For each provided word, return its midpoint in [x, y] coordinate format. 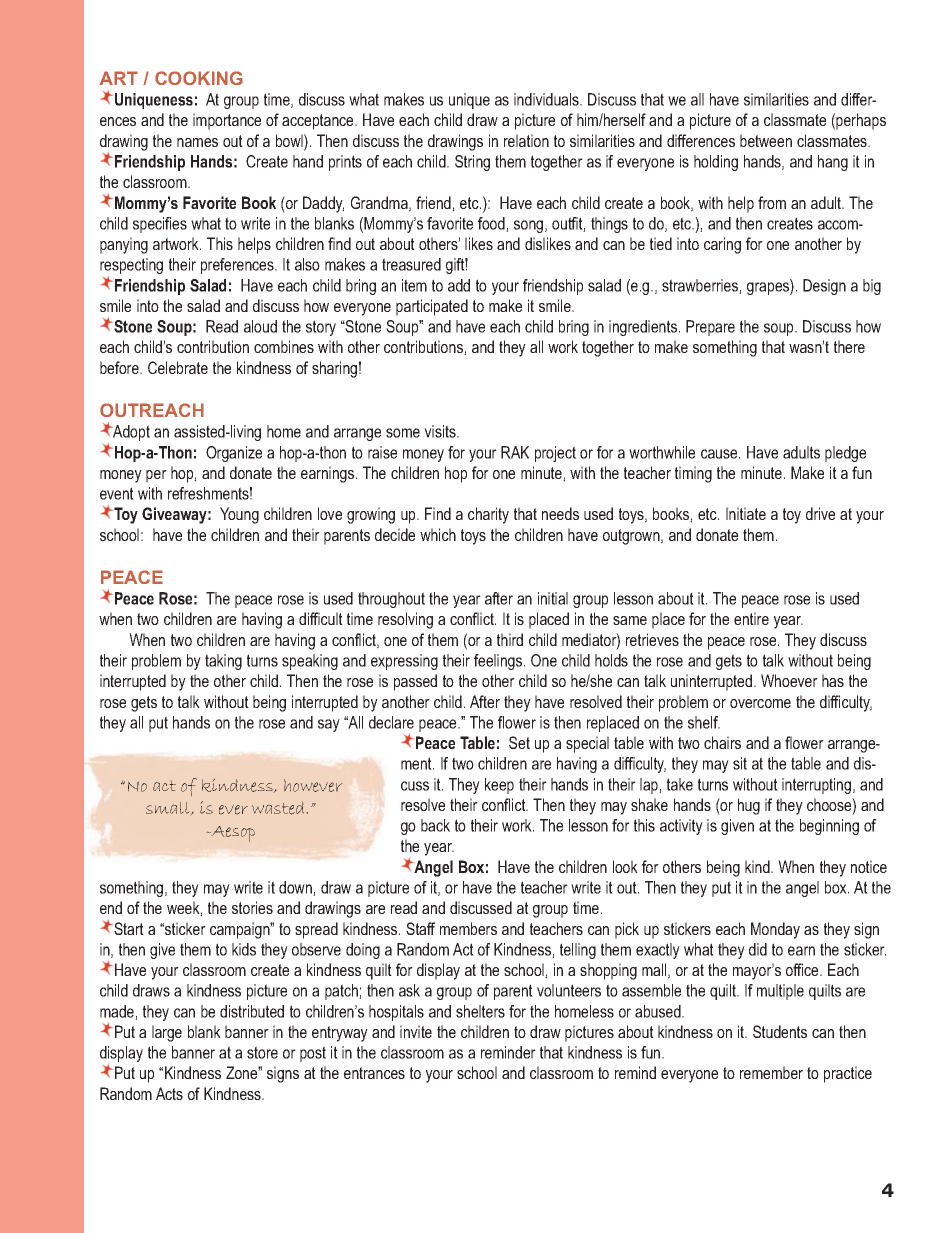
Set [519, 742]
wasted [278, 808]
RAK [515, 452]
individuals [547, 99]
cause [720, 454]
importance [227, 121]
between [766, 140]
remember [771, 1072]
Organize [234, 454]
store [262, 1052]
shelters [480, 1011]
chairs [722, 742]
